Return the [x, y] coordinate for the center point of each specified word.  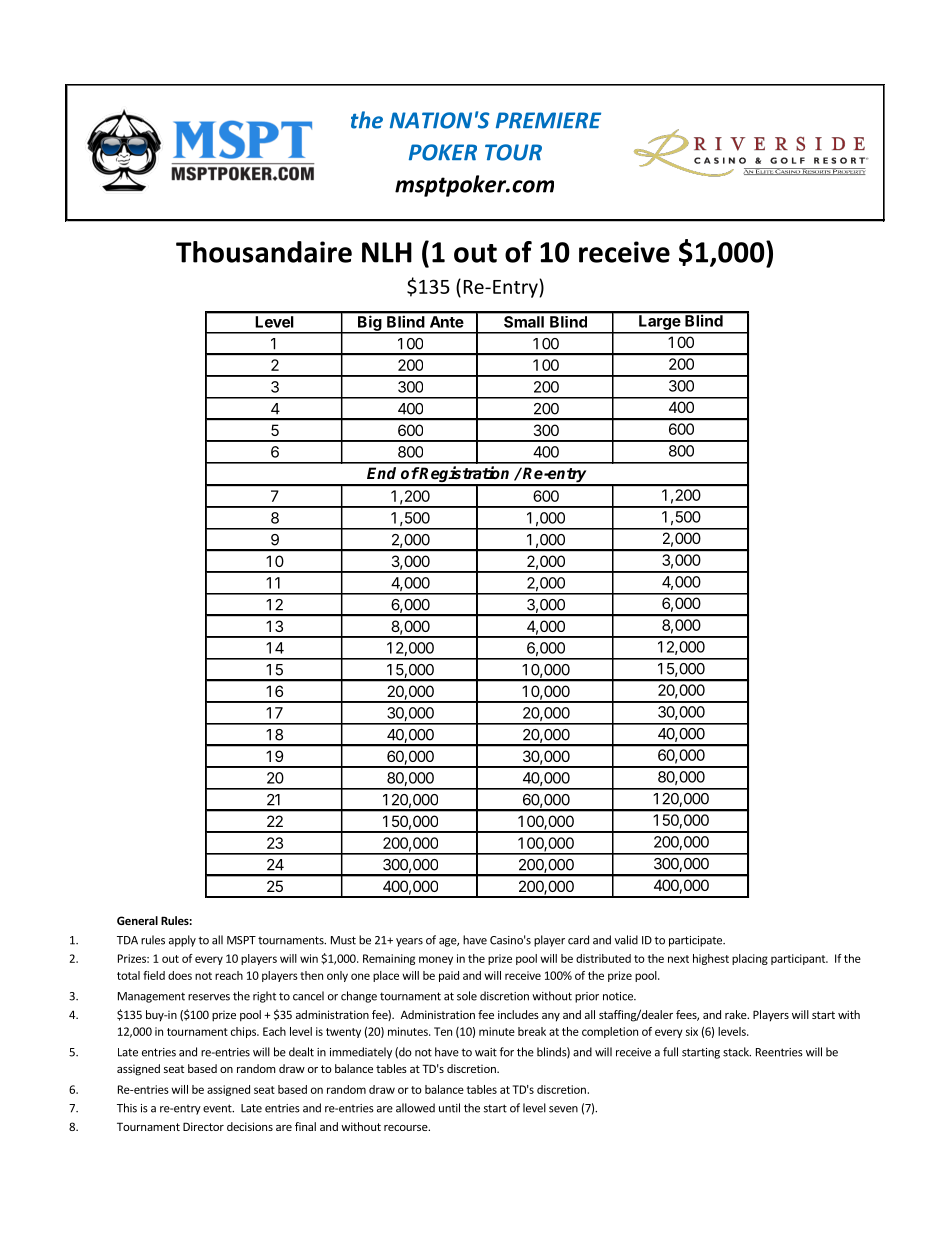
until [449, 1108]
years [409, 942]
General [137, 920]
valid [626, 940]
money [436, 960]
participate [696, 941]
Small [524, 322]
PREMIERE [548, 120]
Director [203, 1126]
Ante [446, 322]
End [381, 473]
